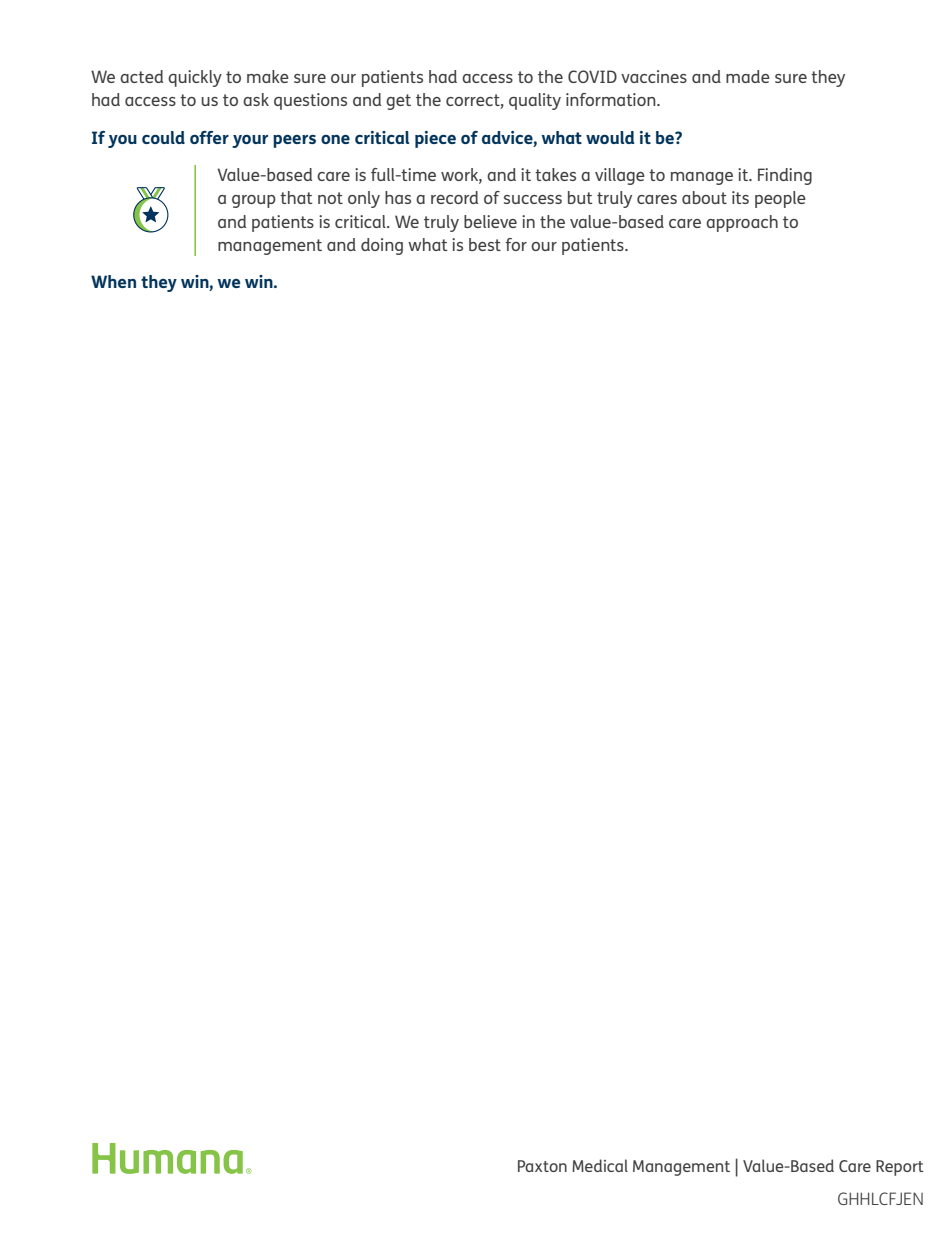  I want to click on Report, so click(900, 1168).
